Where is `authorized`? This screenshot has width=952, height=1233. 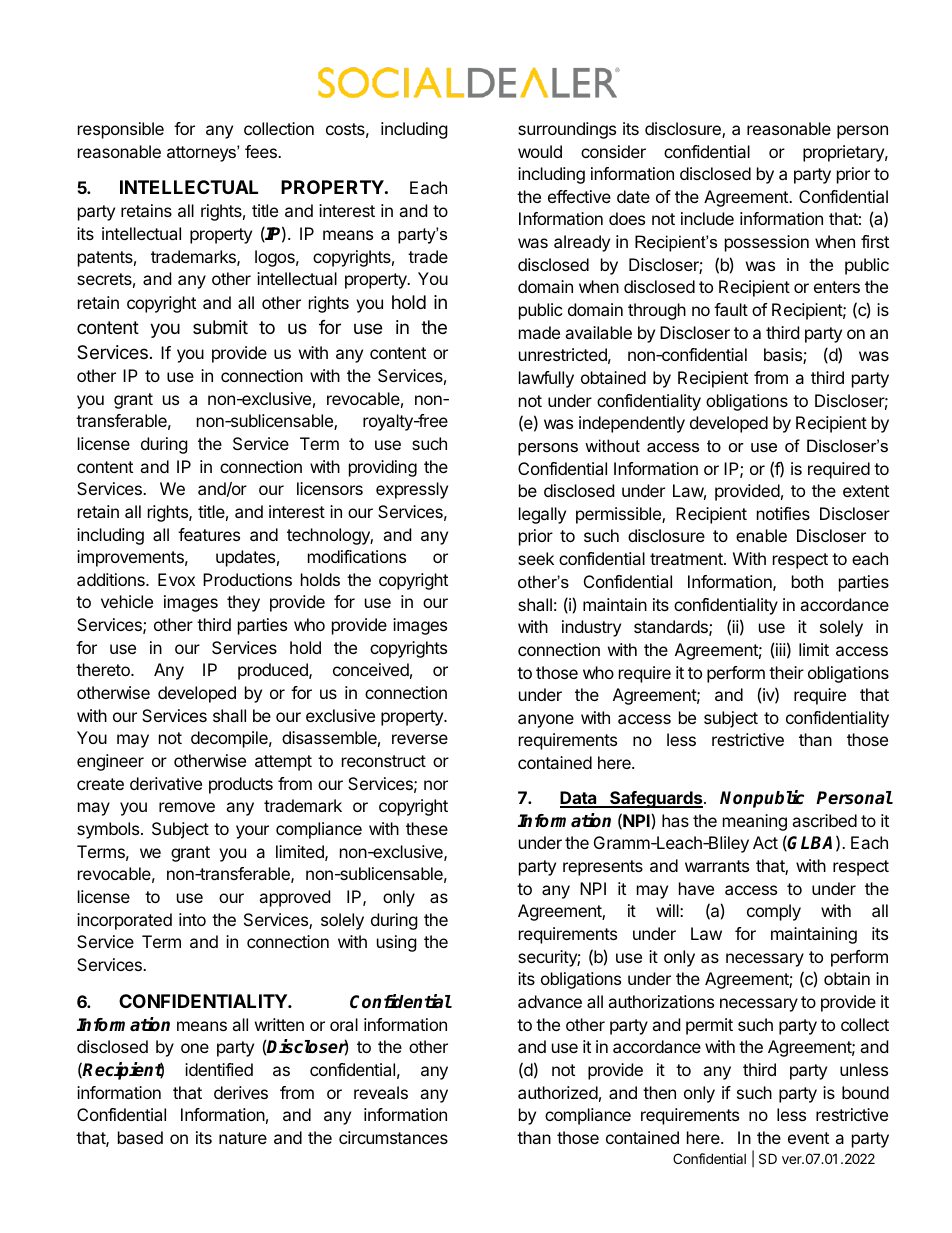
authorized is located at coordinates (558, 1092).
